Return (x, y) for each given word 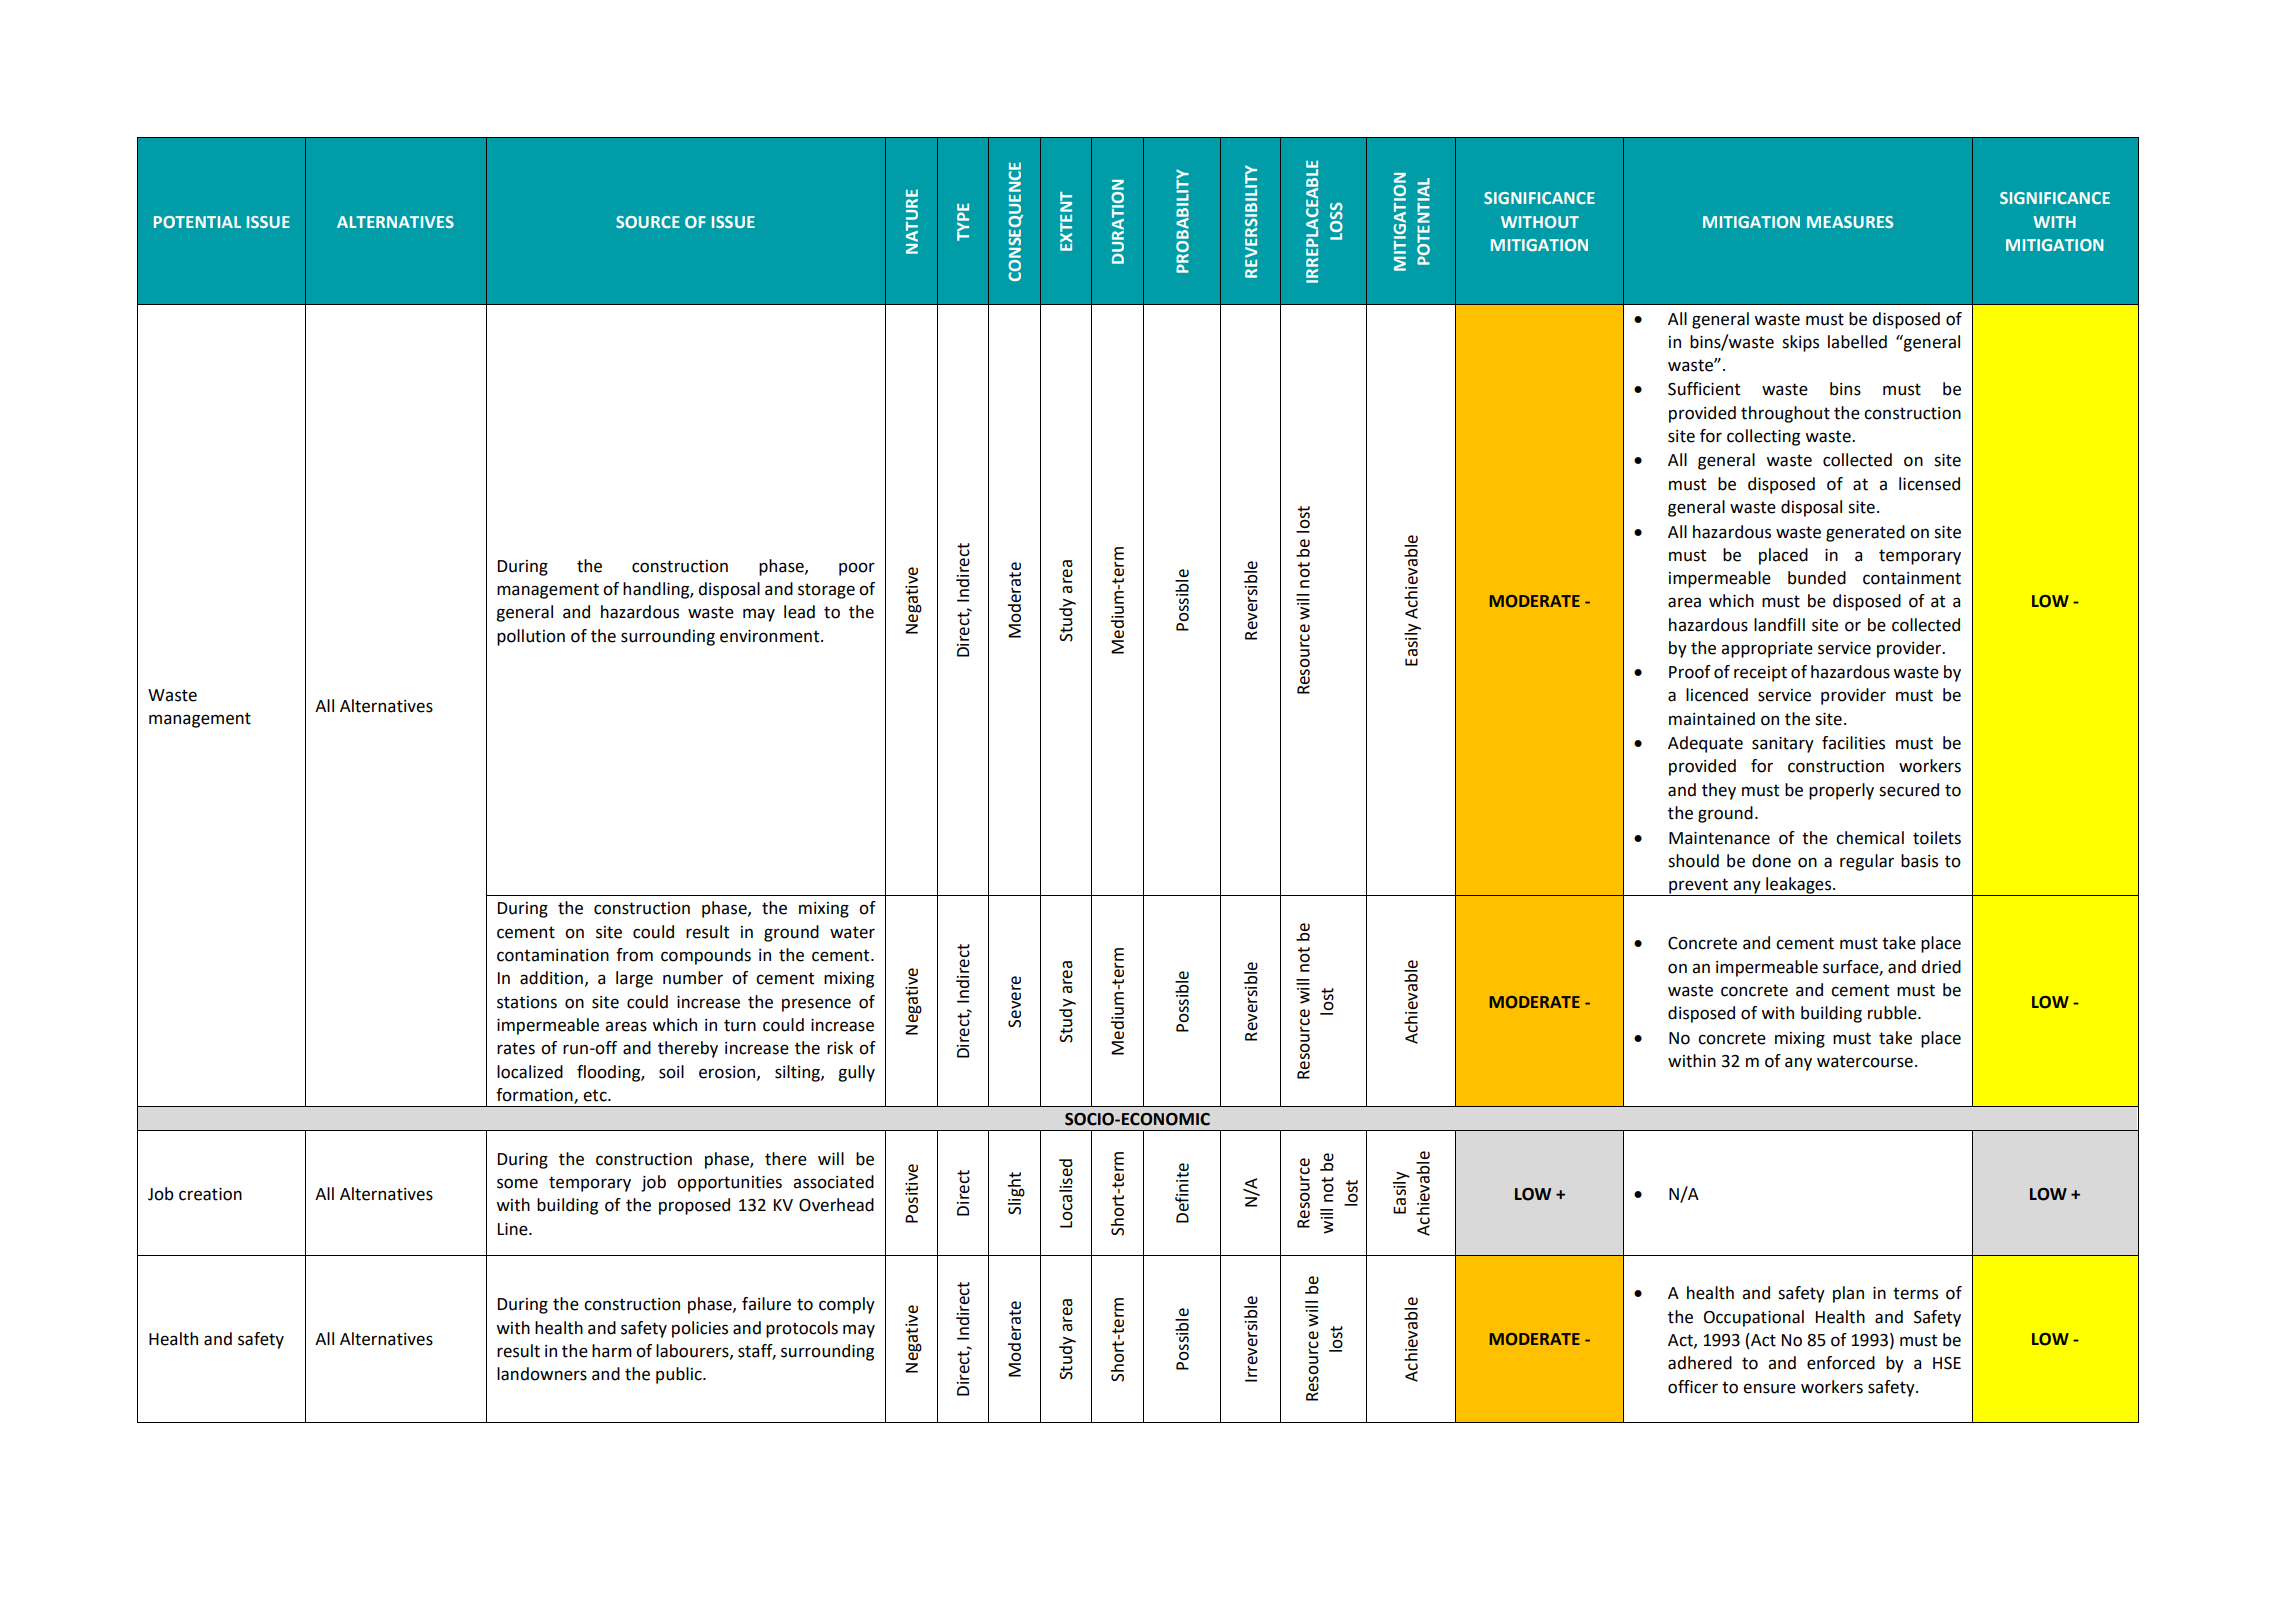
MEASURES (1850, 222)
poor (857, 569)
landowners (542, 1374)
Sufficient (1704, 389)
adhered (1700, 1363)
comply (847, 1305)
